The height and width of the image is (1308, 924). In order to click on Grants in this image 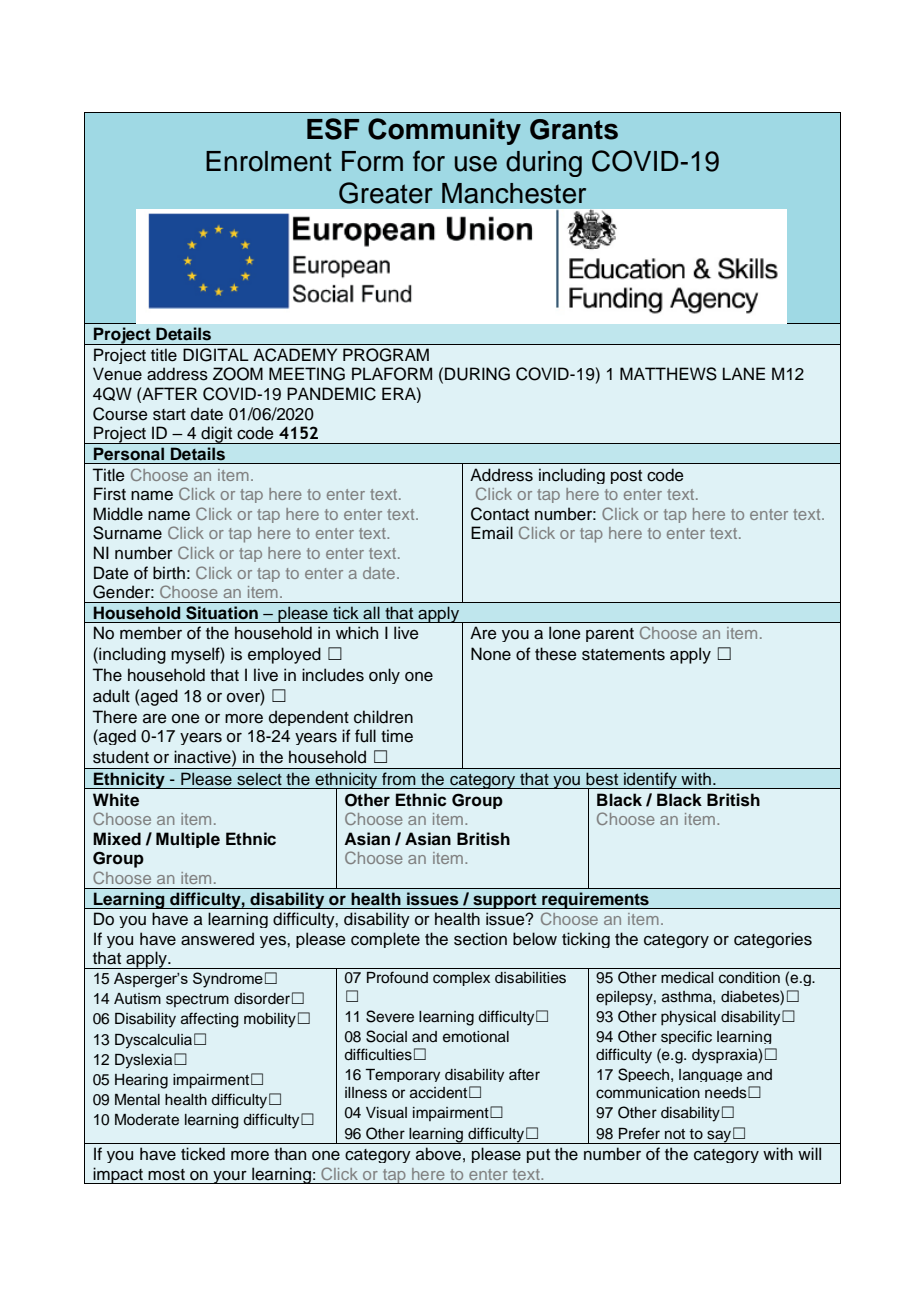, I will do `click(574, 129)`.
